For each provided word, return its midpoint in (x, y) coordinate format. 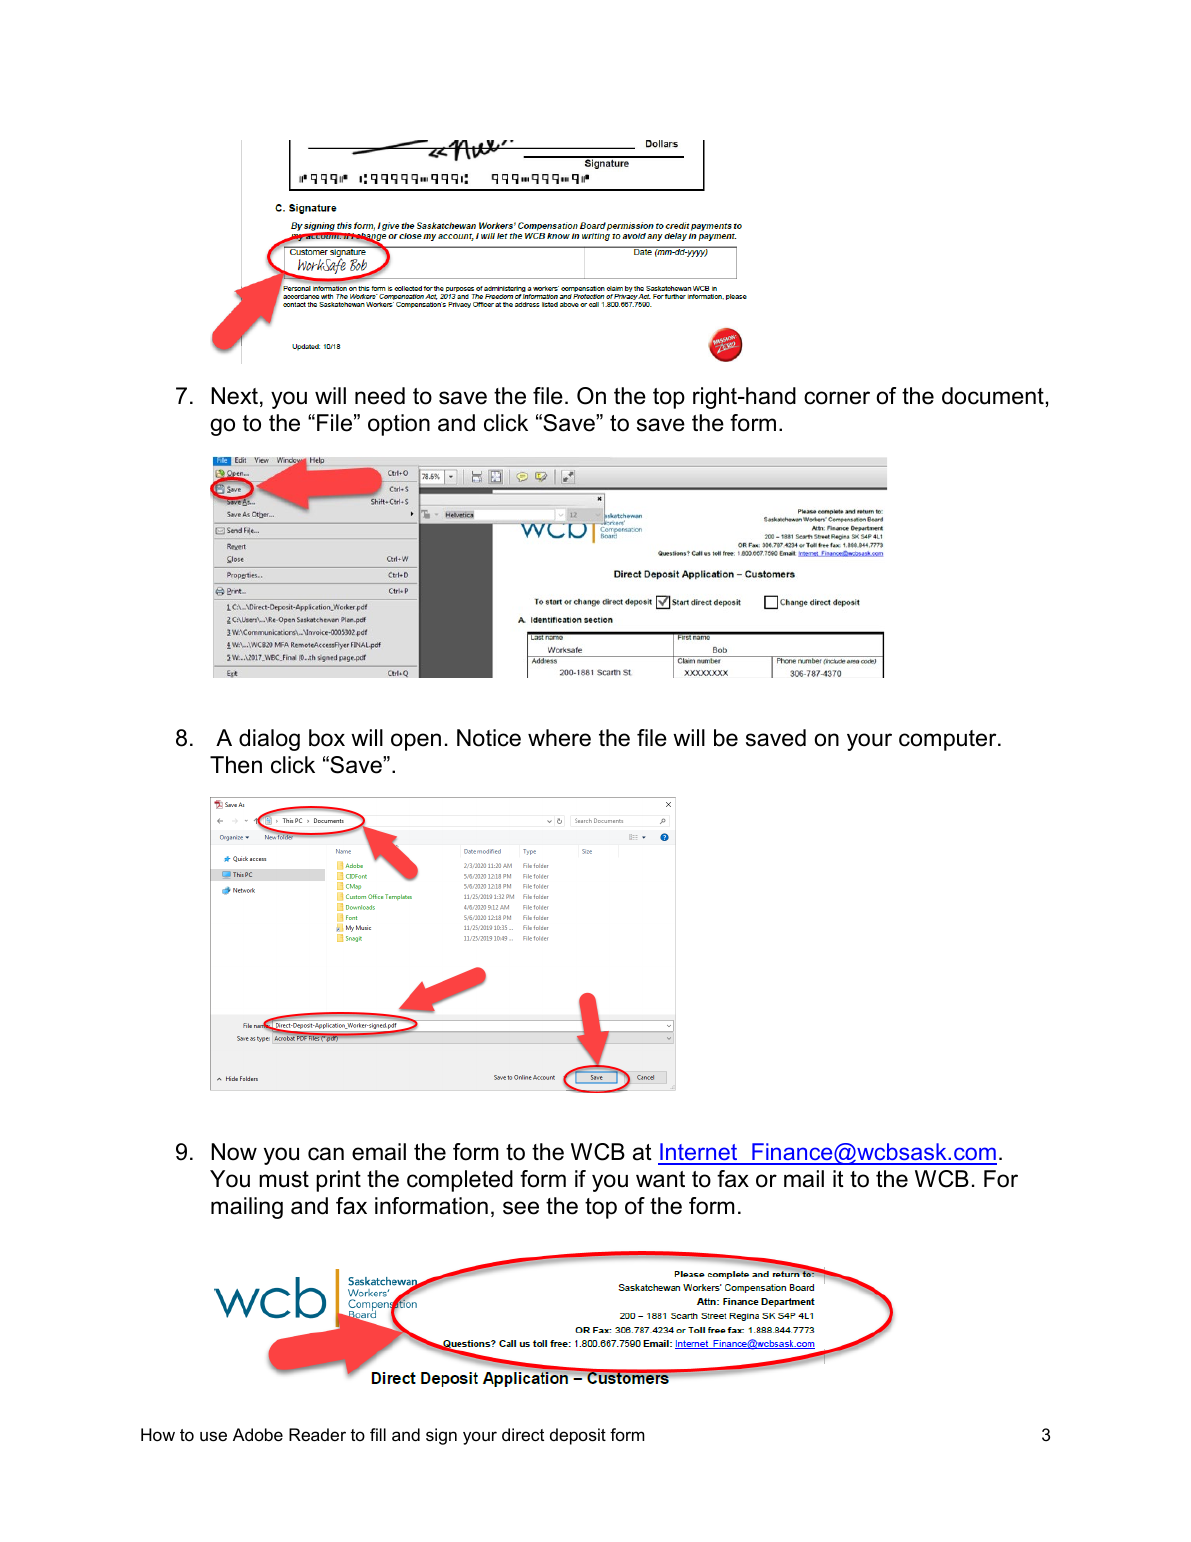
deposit (578, 1436)
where (559, 738)
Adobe (258, 1435)
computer (949, 740)
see (521, 1208)
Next (234, 396)
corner (837, 398)
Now (234, 1152)
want (660, 1179)
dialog (269, 740)
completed (460, 1181)
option (399, 425)
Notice (489, 738)
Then (236, 765)
